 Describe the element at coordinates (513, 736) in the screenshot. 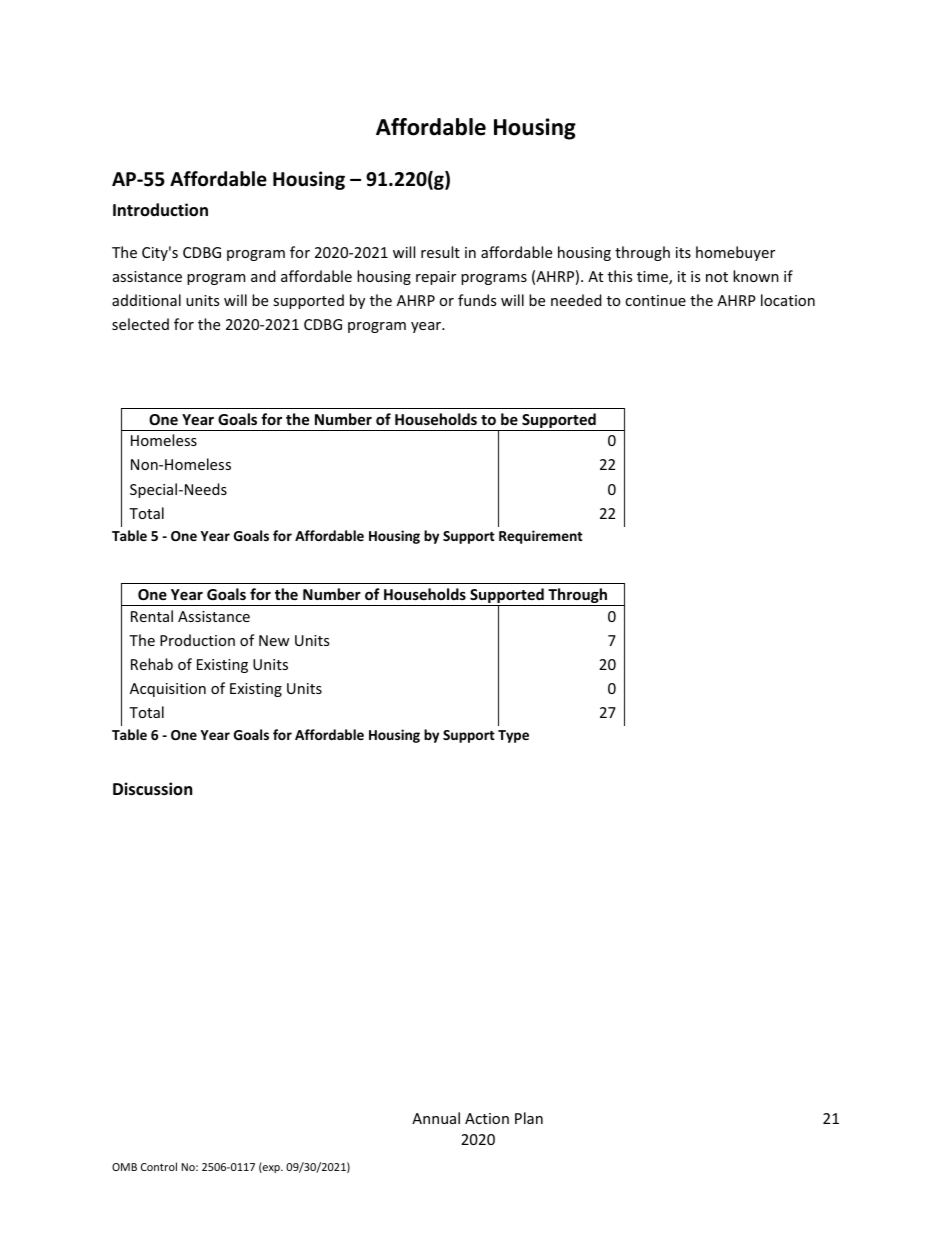

I see `Type` at that location.
